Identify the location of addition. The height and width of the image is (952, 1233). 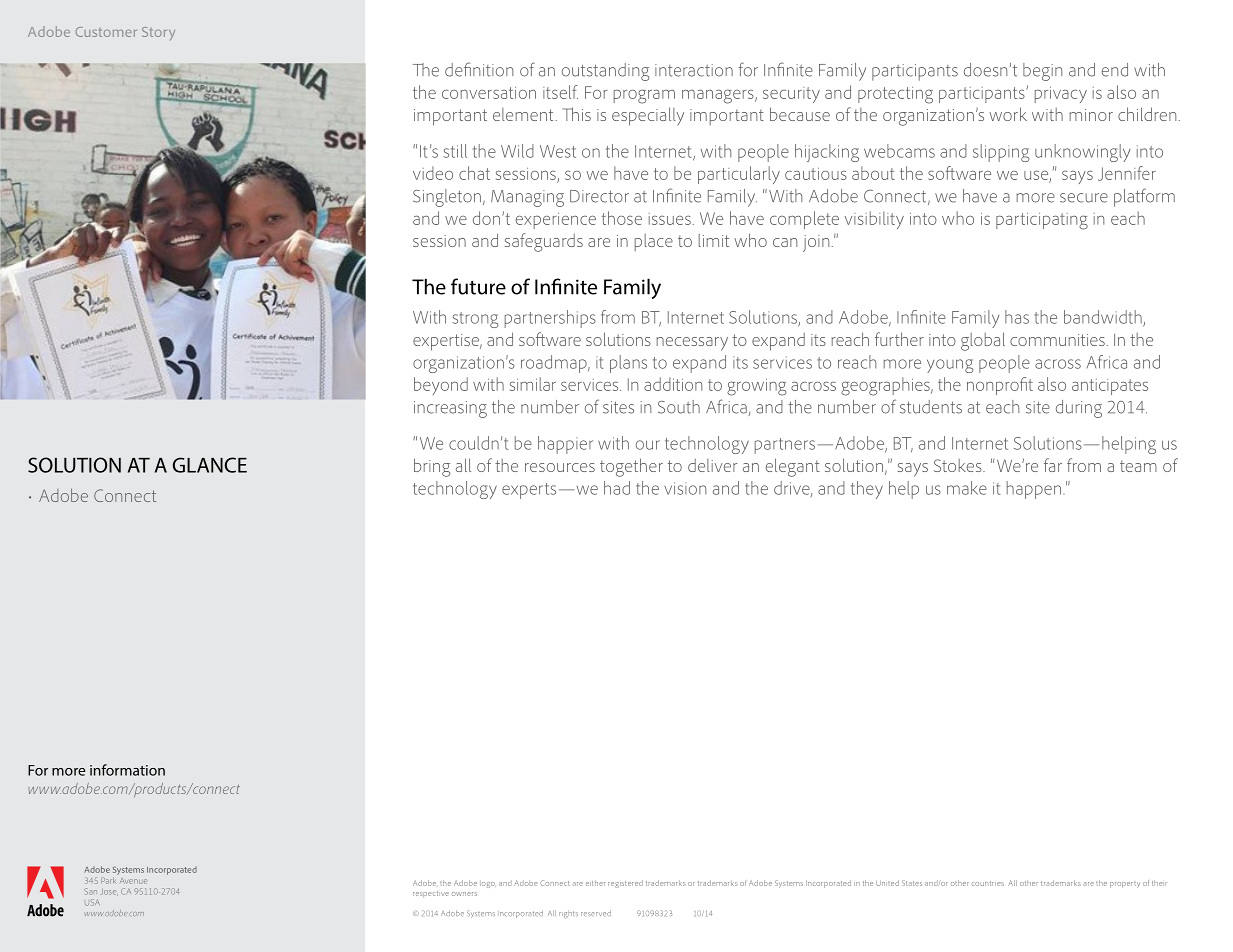
(673, 384).
